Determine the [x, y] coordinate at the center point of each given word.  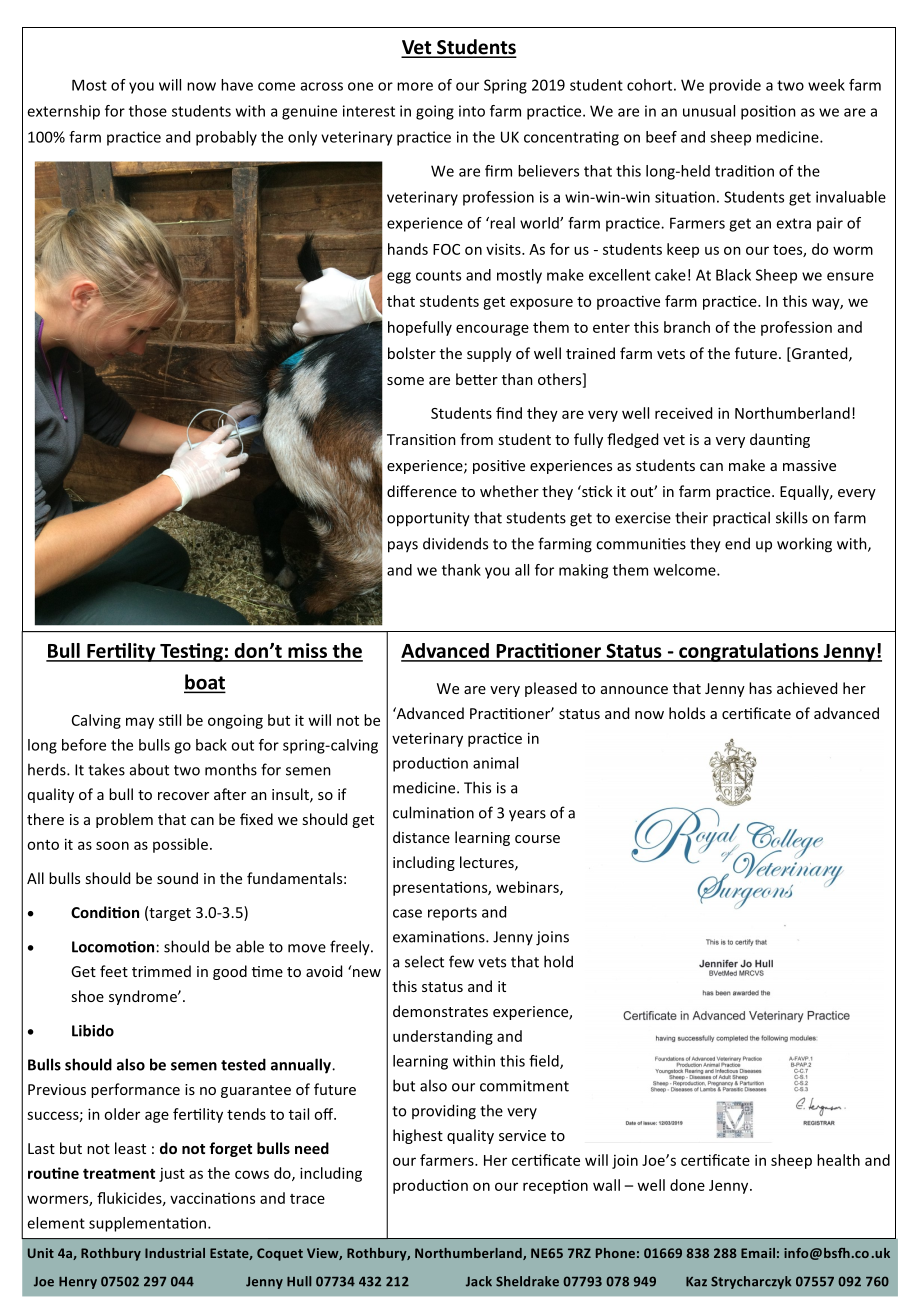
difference [422, 491]
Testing [191, 652]
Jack [479, 1281]
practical [741, 519]
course [537, 839]
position [768, 112]
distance [421, 837]
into [472, 111]
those [148, 111]
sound [177, 878]
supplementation [149, 1224]
